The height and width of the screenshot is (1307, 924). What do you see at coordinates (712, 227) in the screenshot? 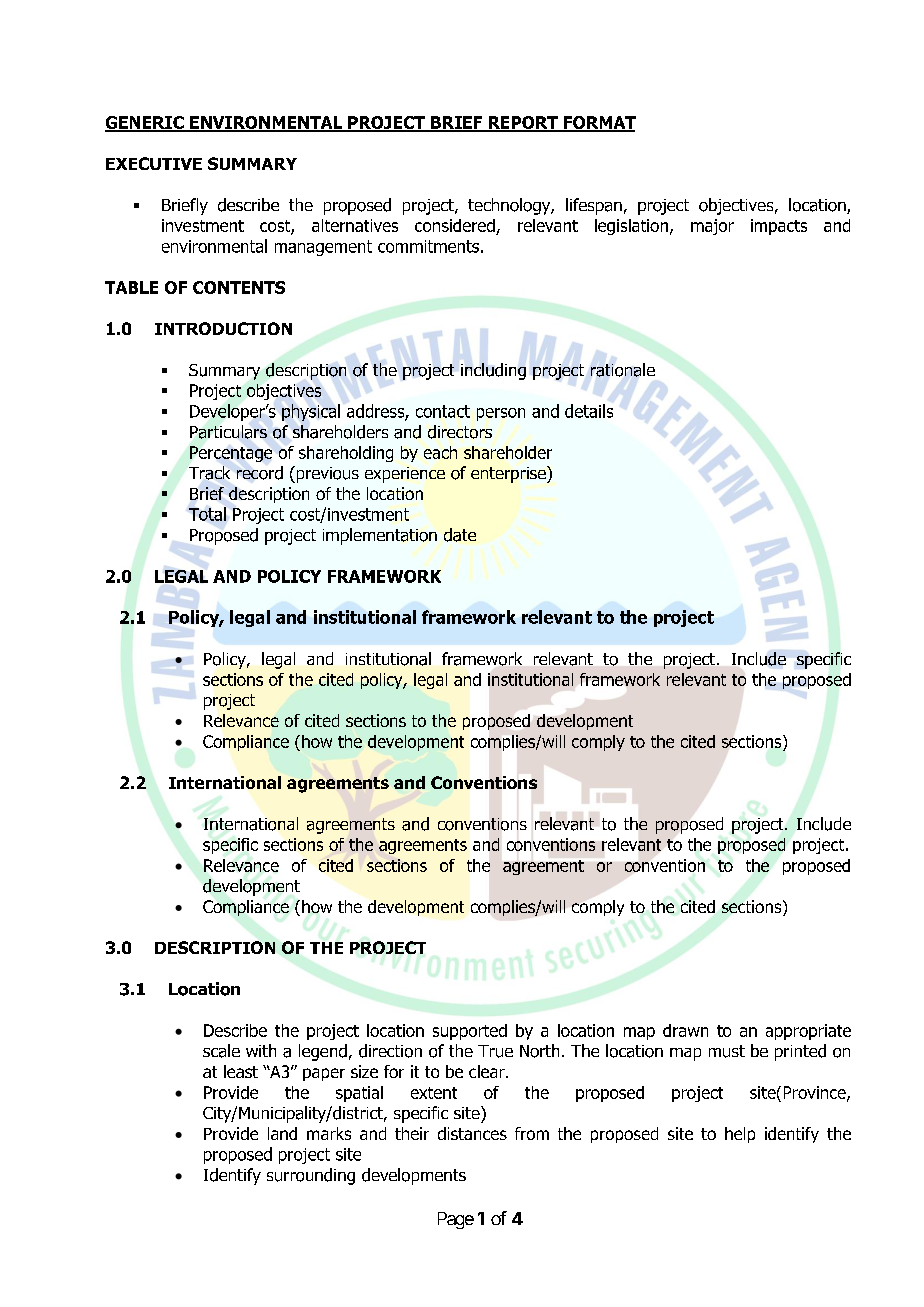
I see `major` at bounding box center [712, 227].
